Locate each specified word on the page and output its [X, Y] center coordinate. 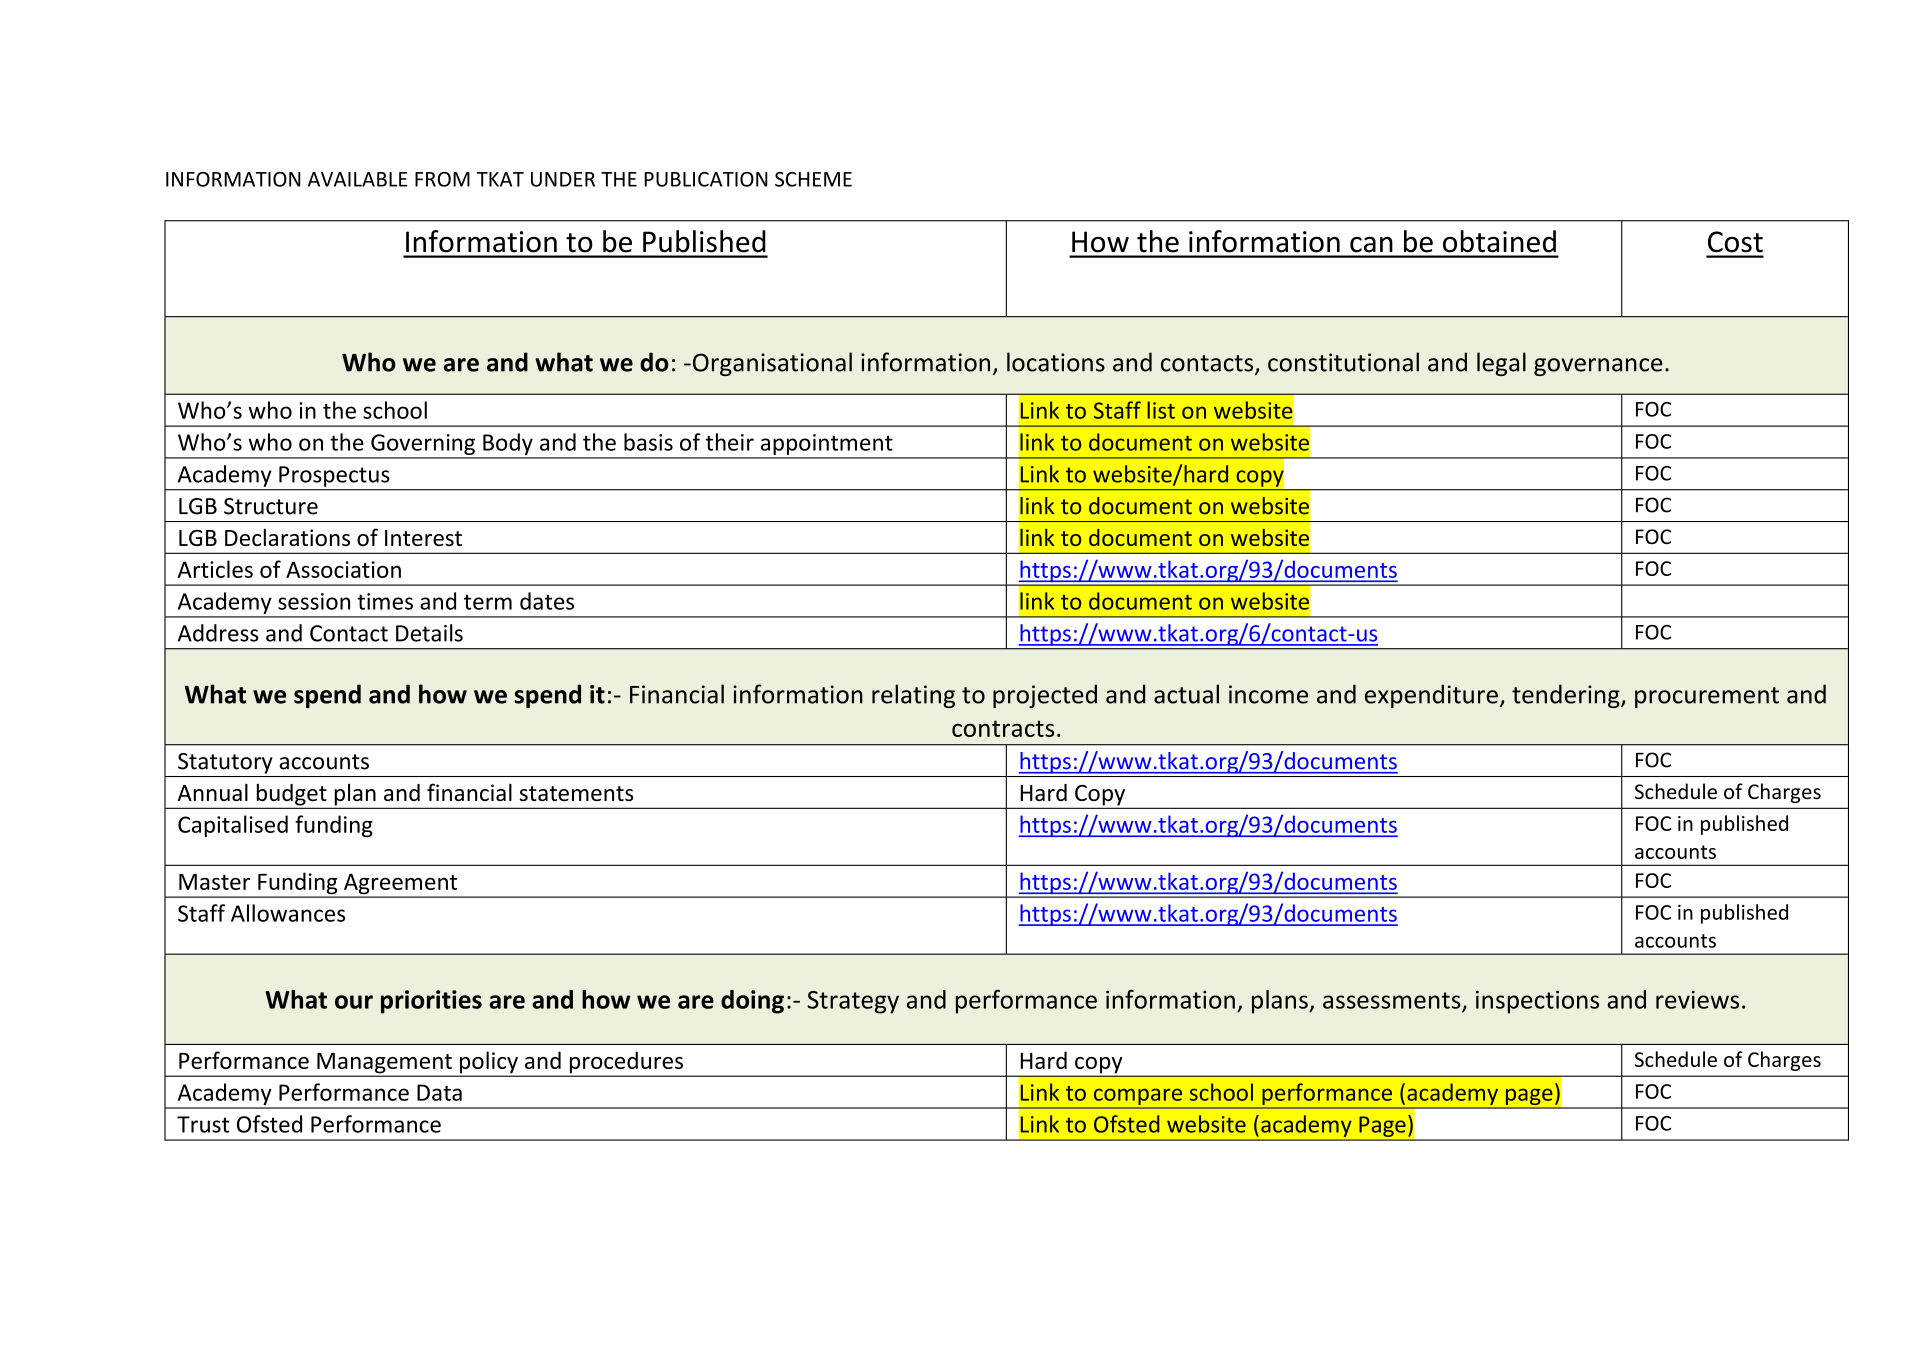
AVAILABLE [358, 179]
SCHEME [813, 179]
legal [1501, 364]
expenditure [1431, 696]
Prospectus [334, 476]
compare [1138, 1098]
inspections [1537, 1002]
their [730, 442]
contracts [1003, 728]
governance [1598, 367]
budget [291, 795]
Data [439, 1092]
